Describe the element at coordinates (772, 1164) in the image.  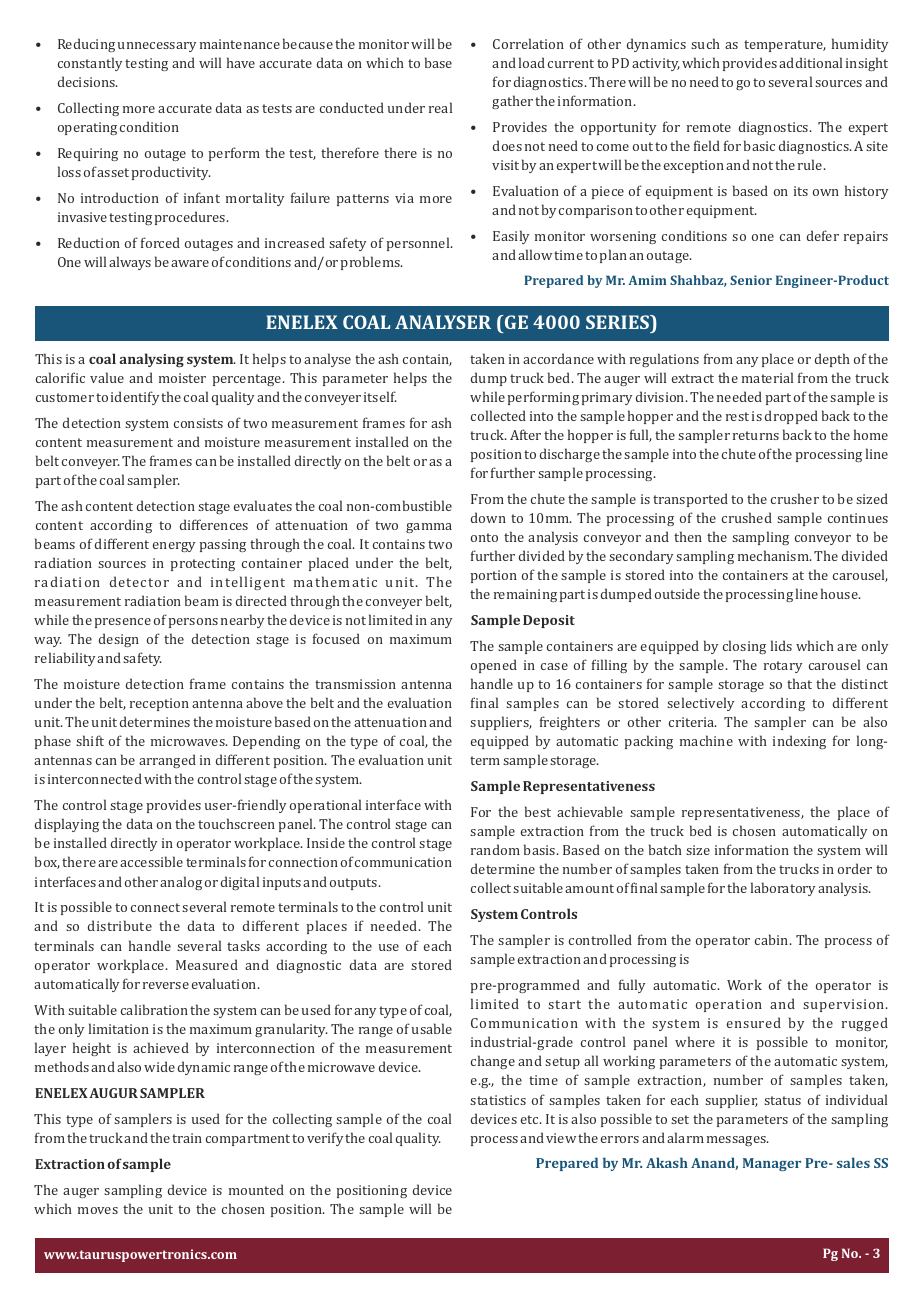
I see `Manager` at that location.
